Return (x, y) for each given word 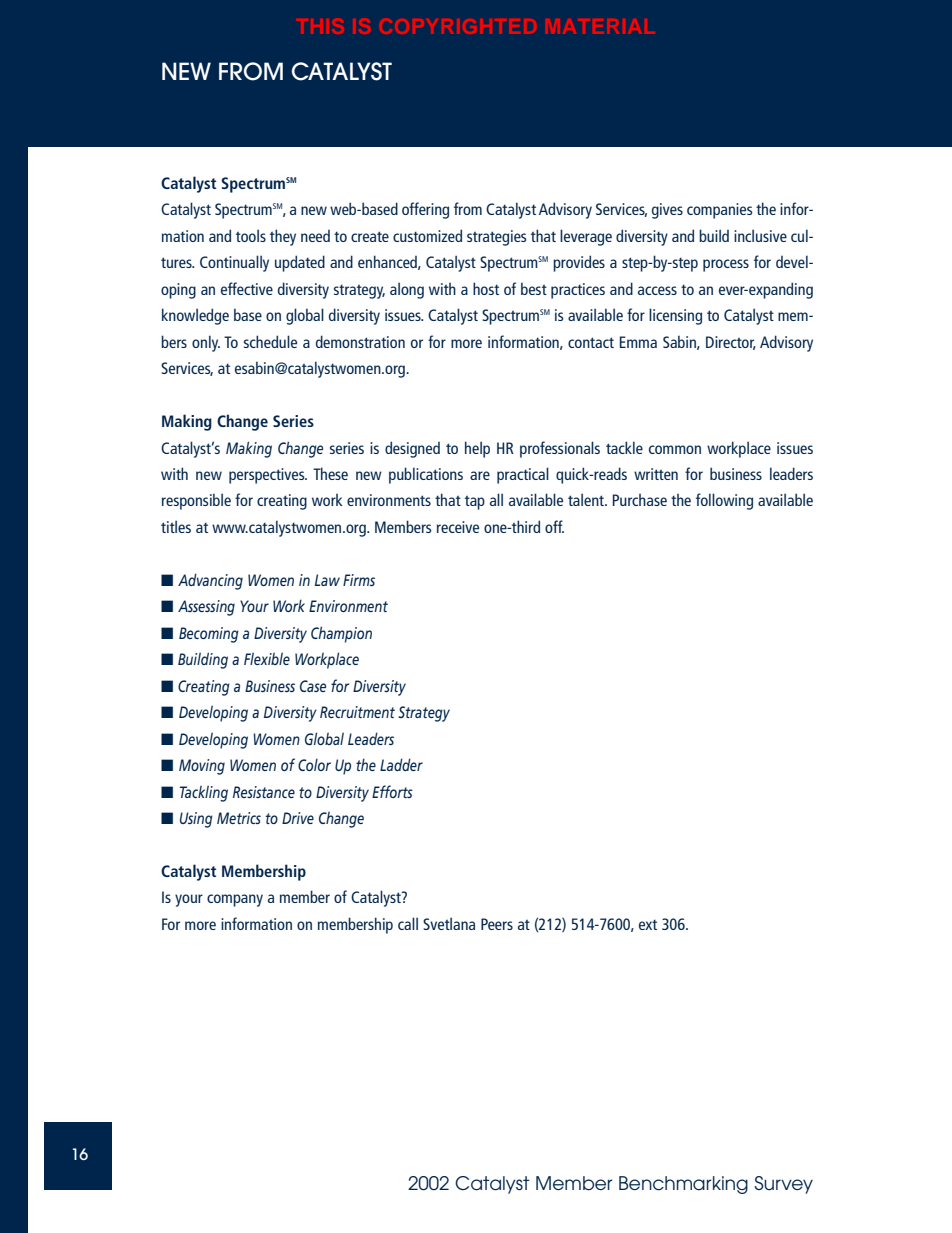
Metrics (239, 818)
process (726, 265)
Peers (497, 924)
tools (251, 235)
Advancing (210, 581)
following (724, 501)
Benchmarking (683, 1185)
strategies (497, 238)
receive (458, 527)
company (235, 900)
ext (648, 925)
